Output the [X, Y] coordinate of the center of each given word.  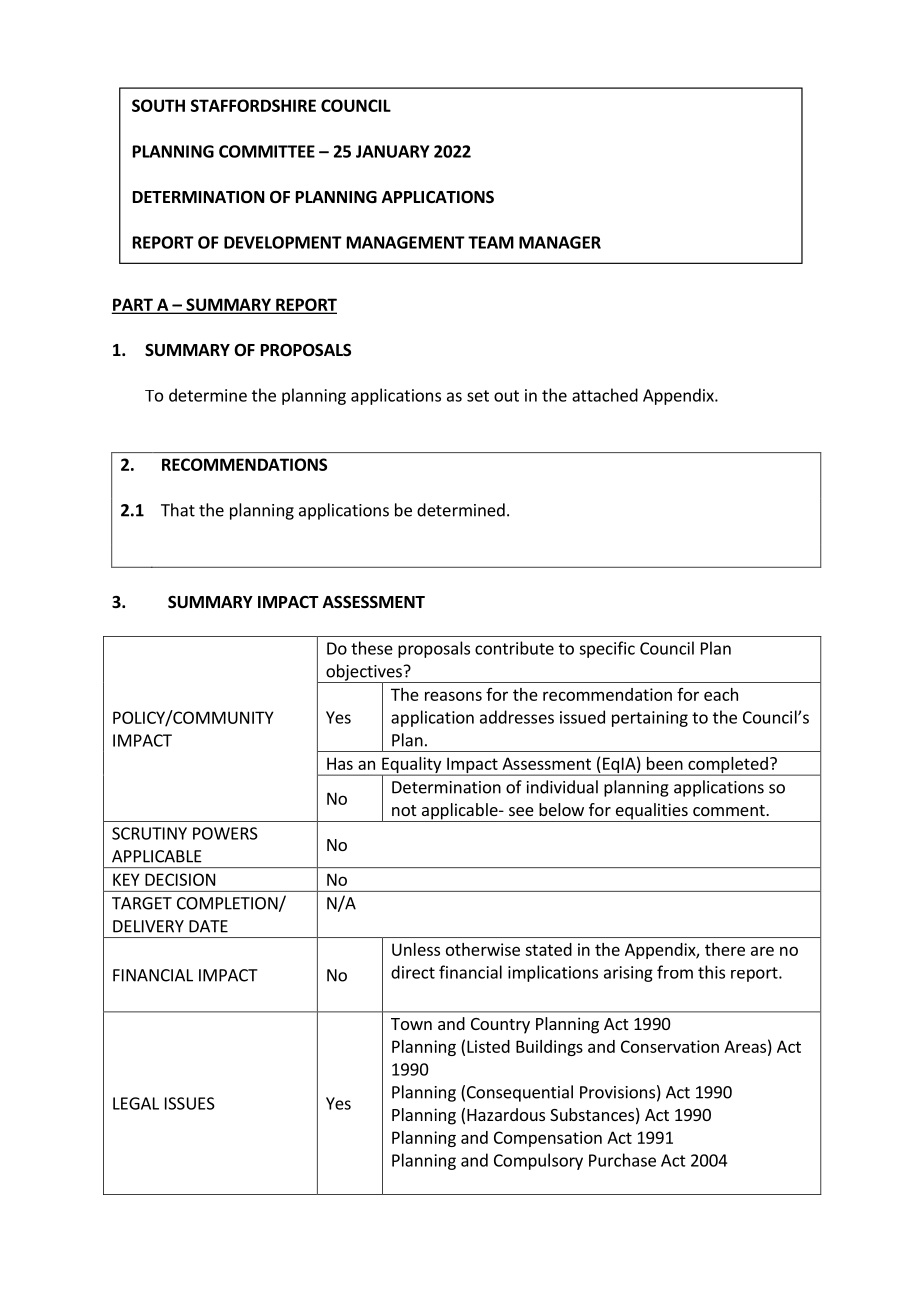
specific [607, 649]
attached [605, 395]
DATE [208, 926]
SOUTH [158, 105]
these [372, 648]
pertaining [650, 719]
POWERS [225, 833]
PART [133, 305]
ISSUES [190, 1103]
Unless [416, 949]
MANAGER [560, 242]
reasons [453, 696]
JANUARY [392, 151]
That [178, 510]
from [675, 972]
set [478, 396]
